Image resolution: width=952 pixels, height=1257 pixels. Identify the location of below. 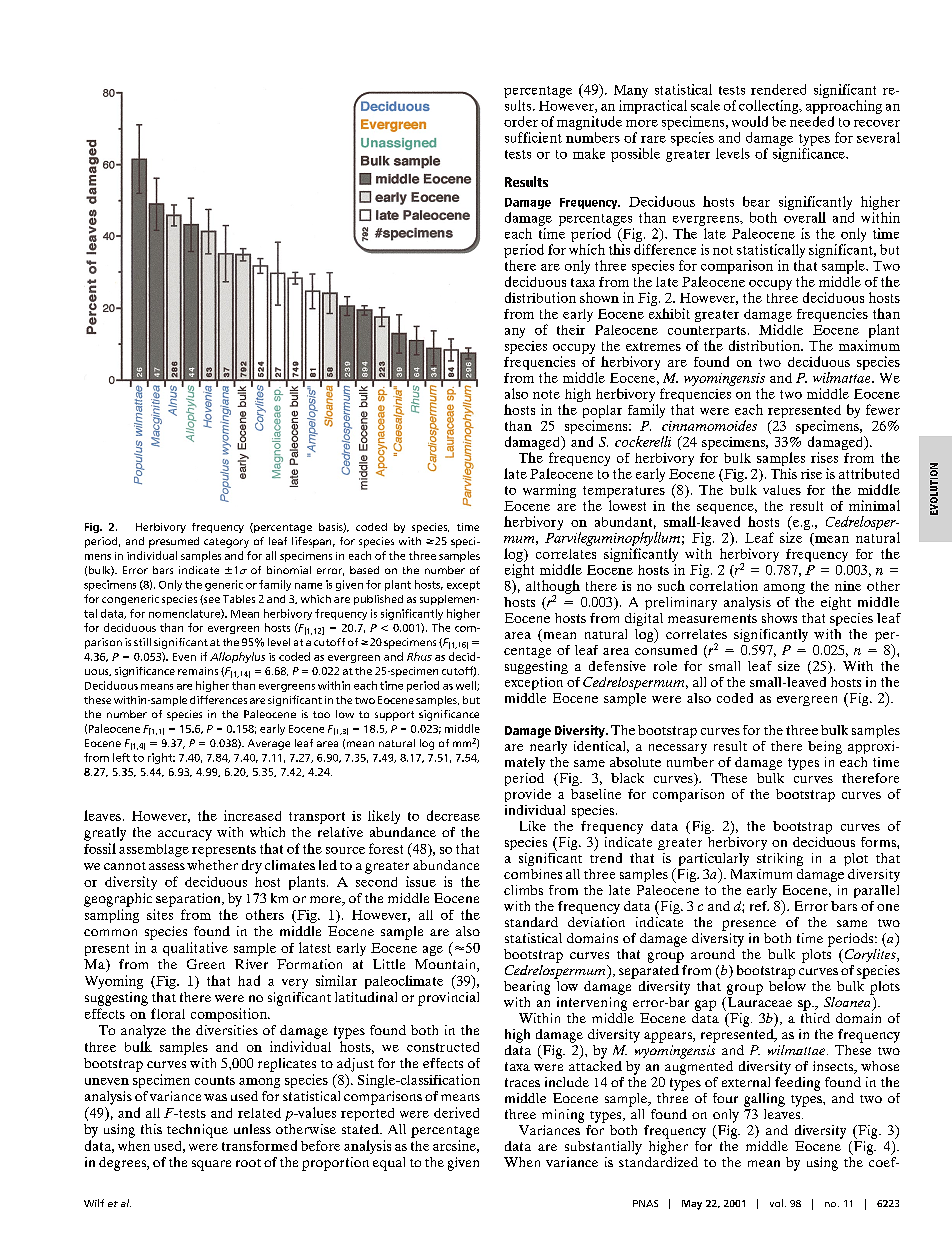
(787, 984).
